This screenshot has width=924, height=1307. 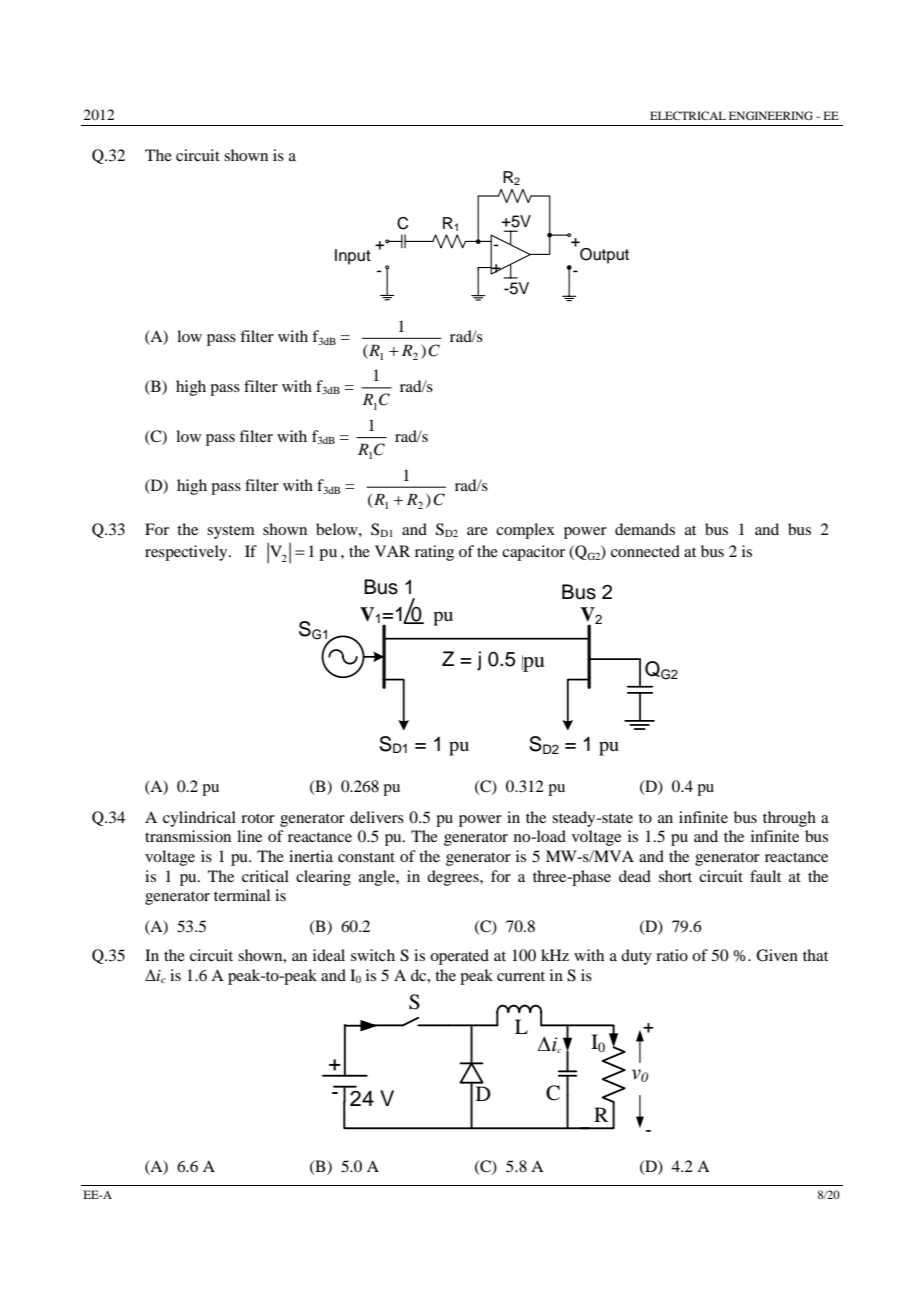 I want to click on connected, so click(x=645, y=551).
